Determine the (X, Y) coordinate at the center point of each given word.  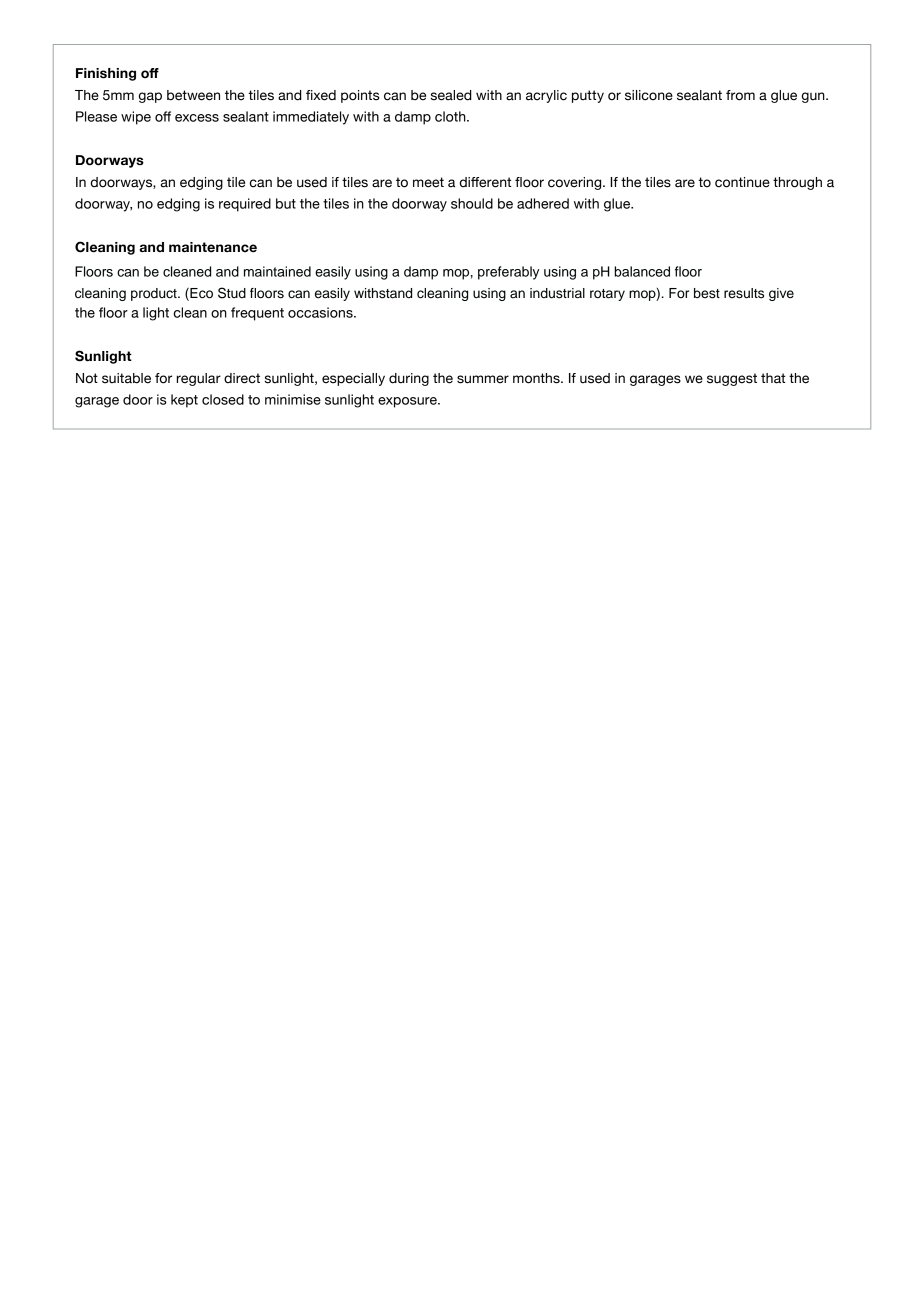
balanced (642, 271)
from (740, 95)
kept (184, 401)
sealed (451, 95)
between (193, 95)
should (472, 203)
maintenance (213, 247)
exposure (408, 402)
